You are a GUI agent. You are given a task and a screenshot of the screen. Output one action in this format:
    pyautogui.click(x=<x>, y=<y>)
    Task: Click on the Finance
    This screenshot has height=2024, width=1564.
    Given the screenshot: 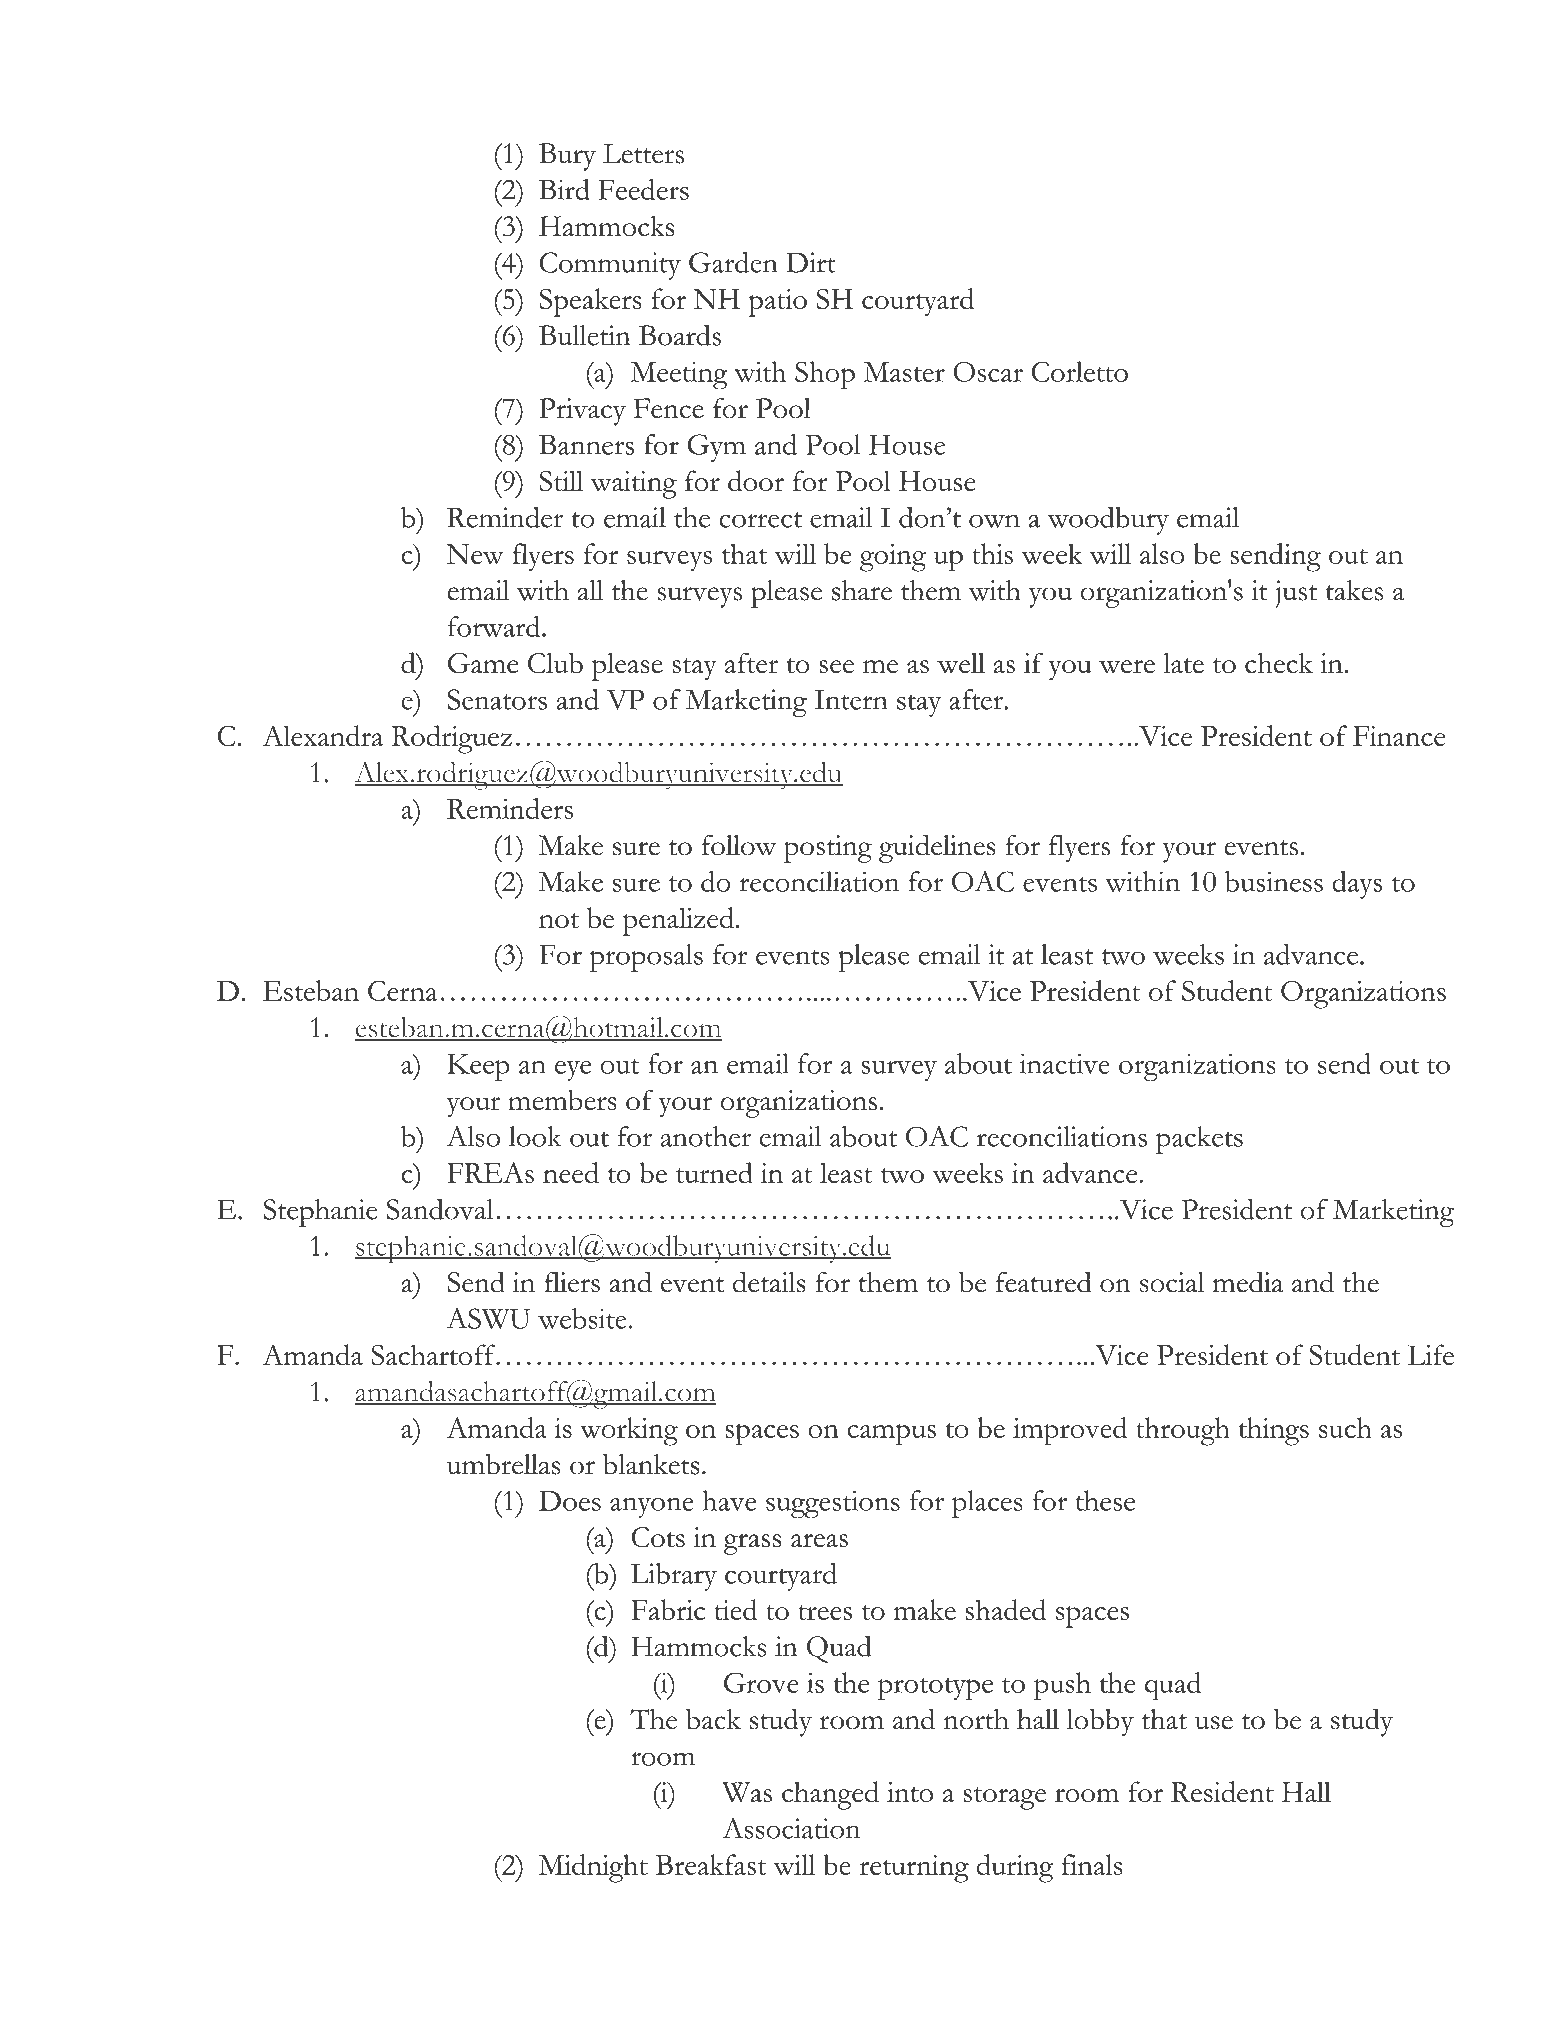 What is the action you would take?
    pyautogui.click(x=1399, y=736)
